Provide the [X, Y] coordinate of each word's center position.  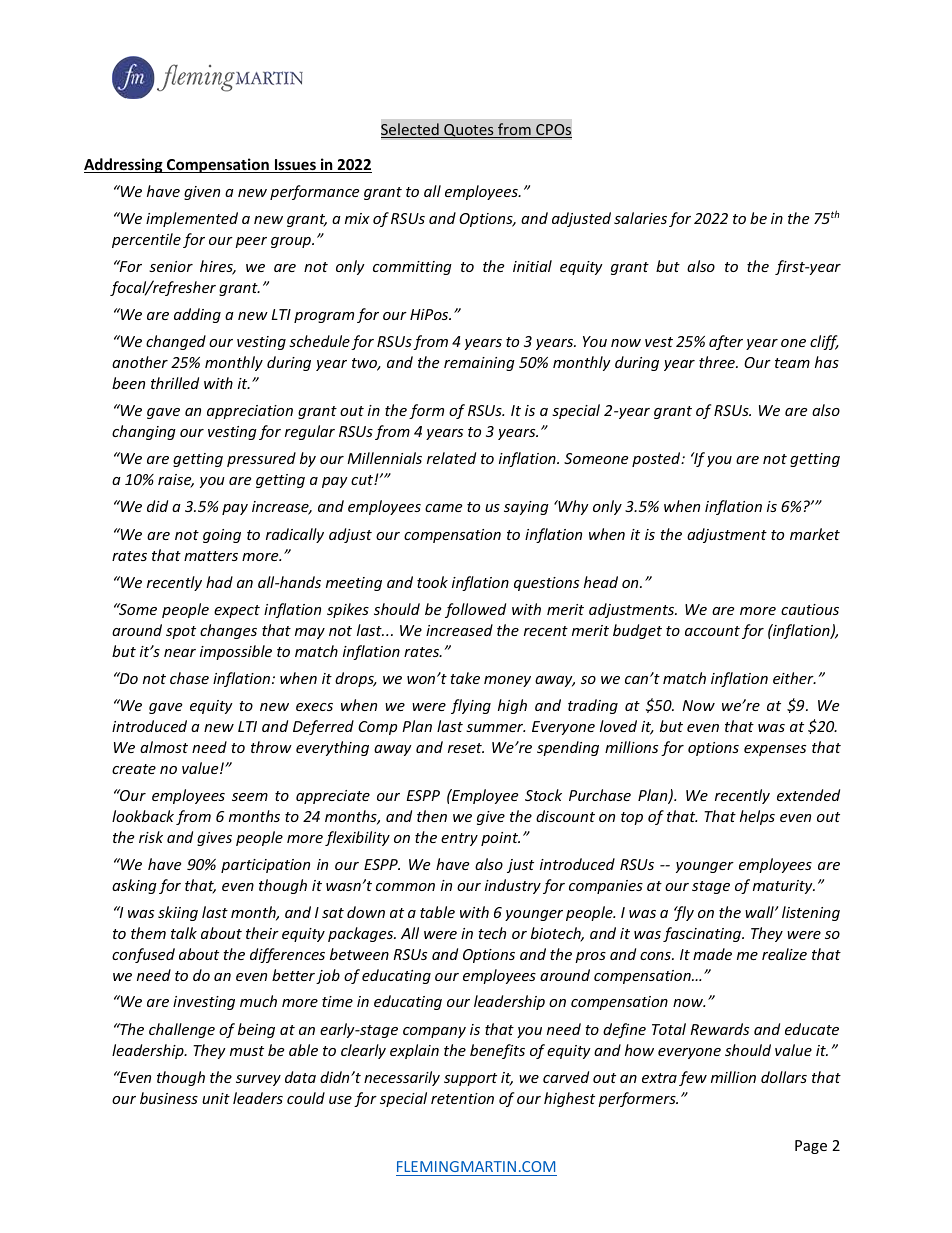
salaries [640, 218]
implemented [192, 219]
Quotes [469, 131]
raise [176, 481]
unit [216, 1098]
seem [250, 797]
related [451, 458]
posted [657, 459]
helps [757, 817]
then [432, 816]
